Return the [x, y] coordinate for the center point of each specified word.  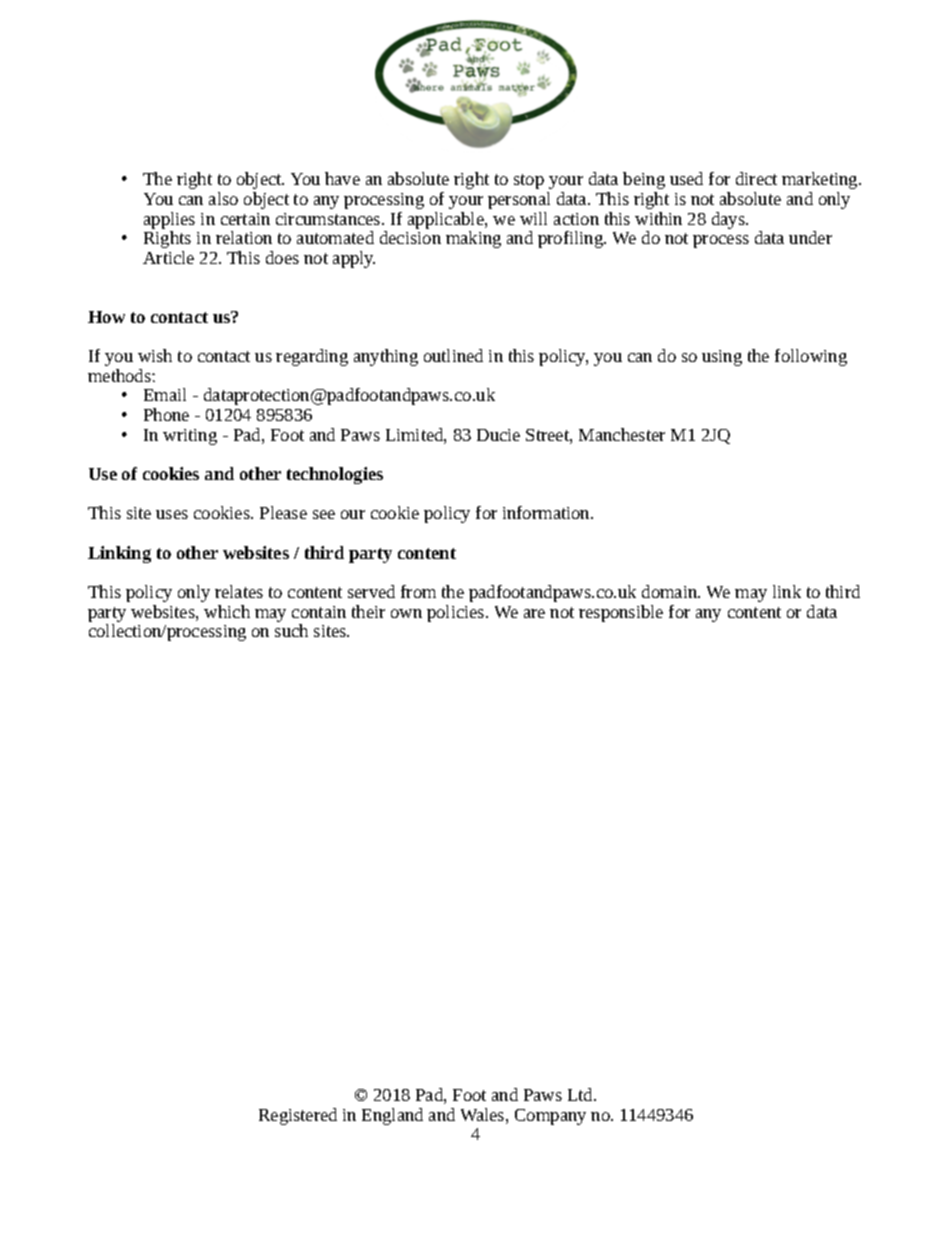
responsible [621, 613]
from [418, 591]
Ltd [581, 1094]
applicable [447, 222]
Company [550, 1117]
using [722, 358]
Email [165, 394]
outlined [453, 355]
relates [239, 591]
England [392, 1116]
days [729, 220]
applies [169, 222]
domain [671, 591]
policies [457, 613]
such [291, 630]
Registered [298, 1116]
